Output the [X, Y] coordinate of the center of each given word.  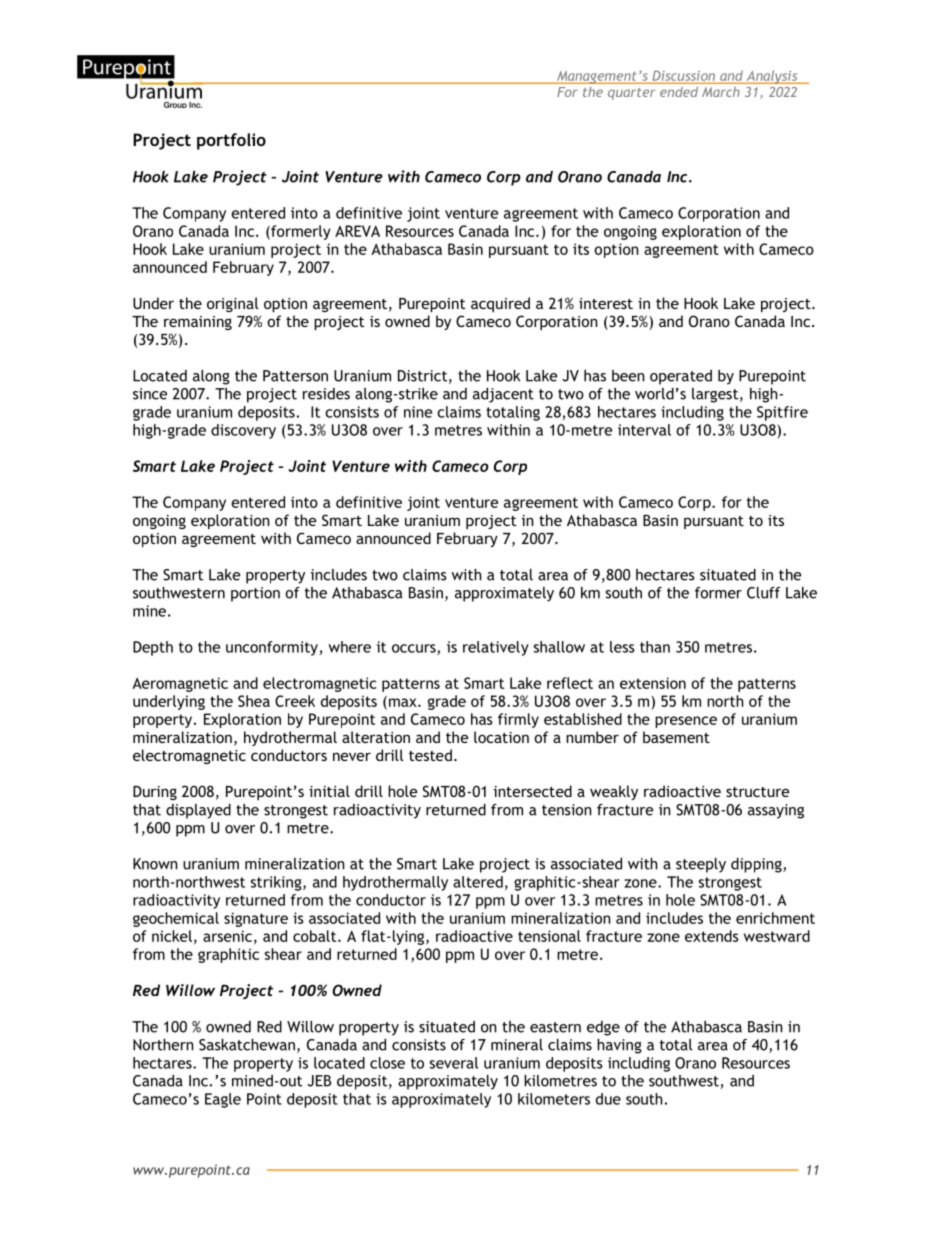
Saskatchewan [247, 1045]
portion [255, 594]
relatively [496, 648]
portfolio [231, 141]
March [720, 92]
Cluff [763, 593]
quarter [631, 94]
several [454, 1063]
